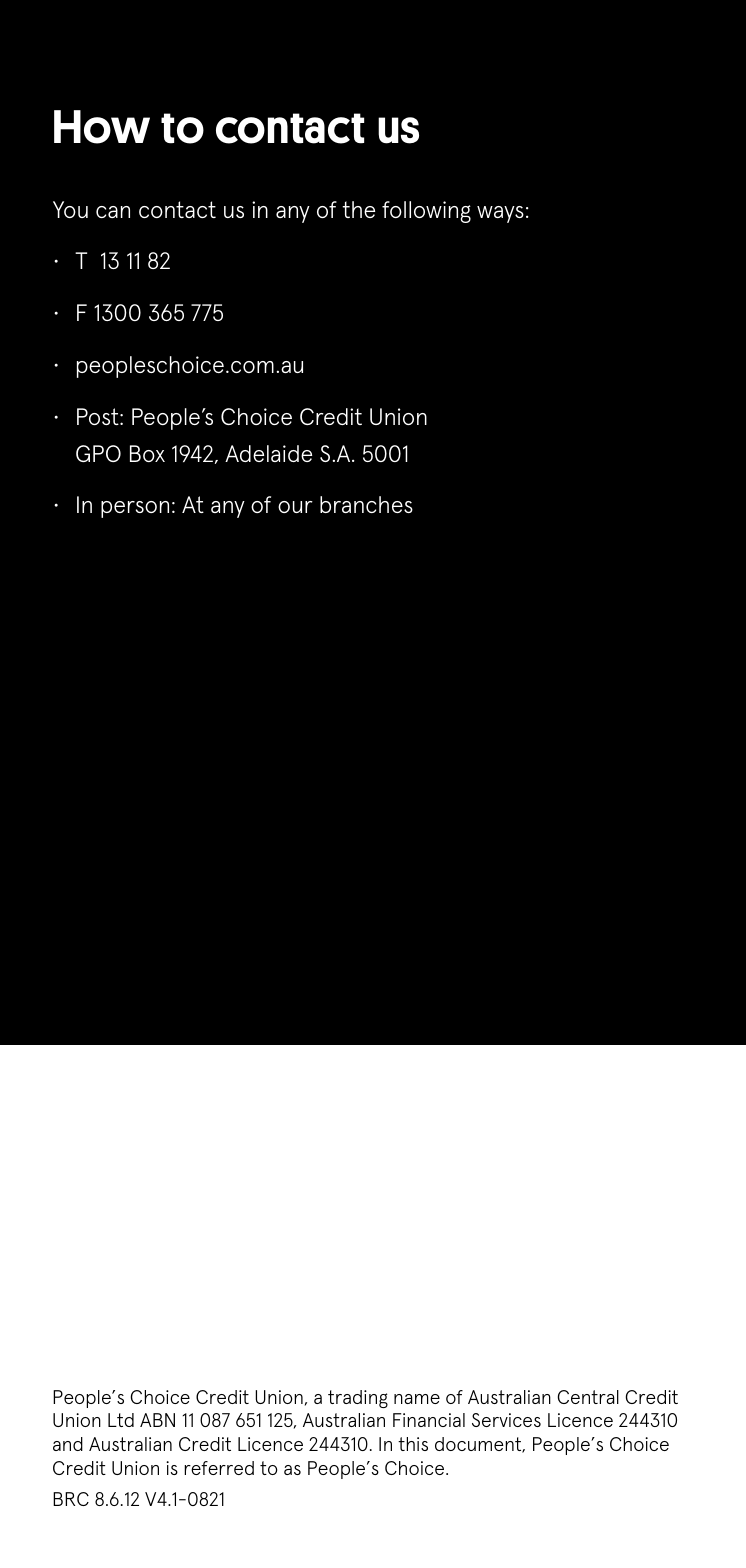 This screenshot has width=746, height=1568. What do you see at coordinates (366, 504) in the screenshot?
I see `branches` at bounding box center [366, 504].
